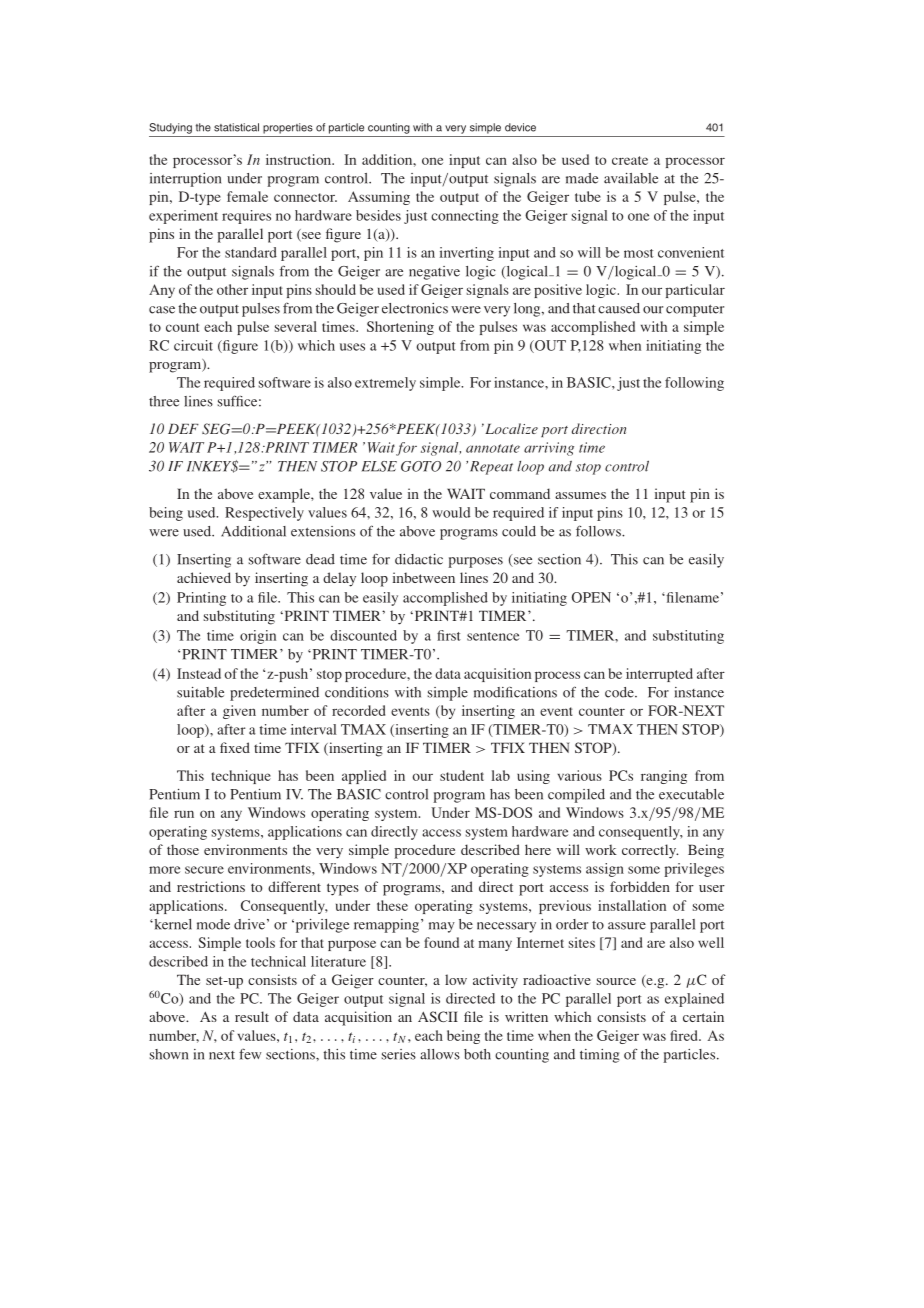 The image size is (924, 1308). I want to click on student, so click(462, 775).
